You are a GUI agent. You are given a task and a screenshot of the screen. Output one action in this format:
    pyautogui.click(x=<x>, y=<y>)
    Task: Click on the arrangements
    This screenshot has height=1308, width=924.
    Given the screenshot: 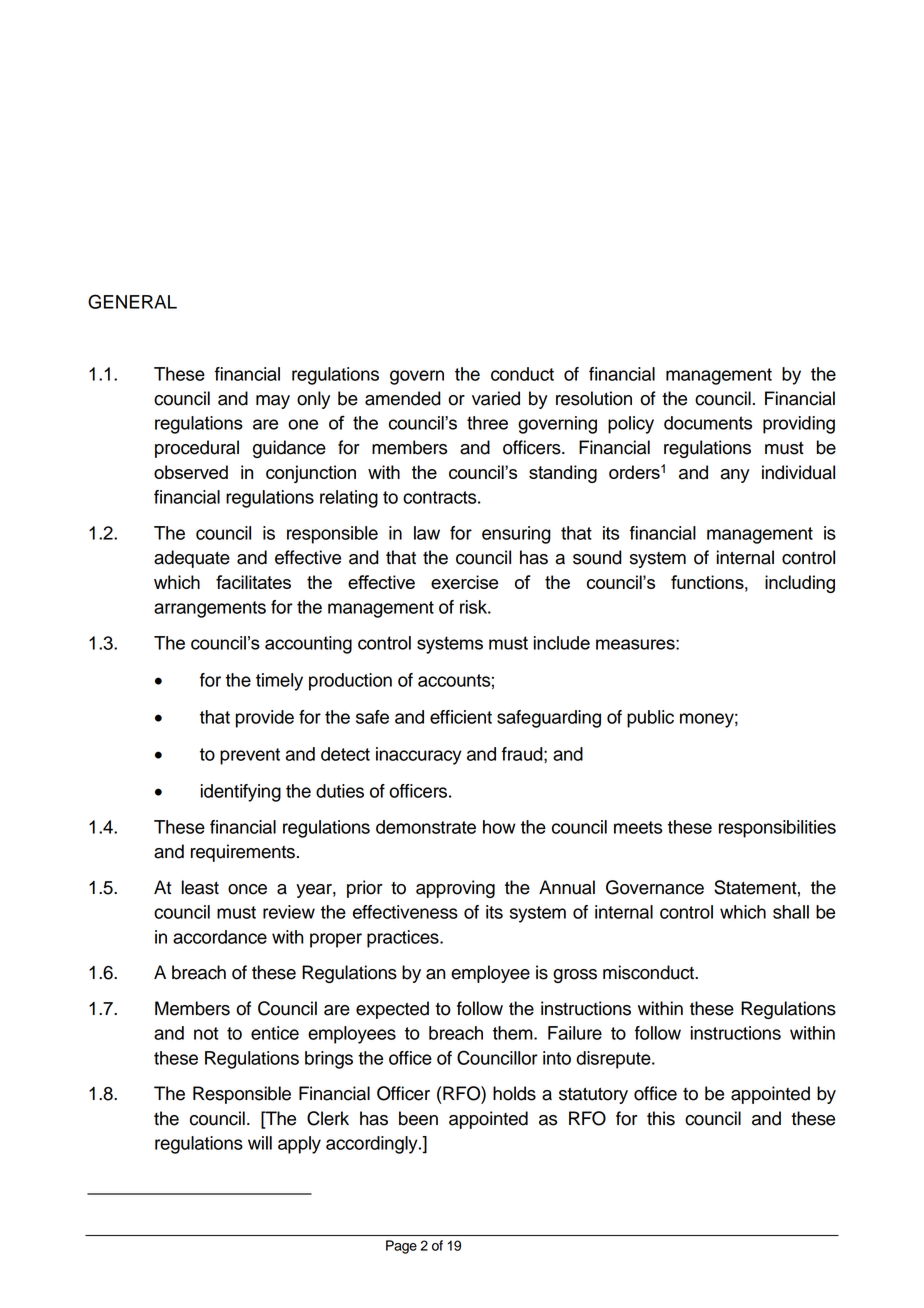 What is the action you would take?
    pyautogui.click(x=210, y=609)
